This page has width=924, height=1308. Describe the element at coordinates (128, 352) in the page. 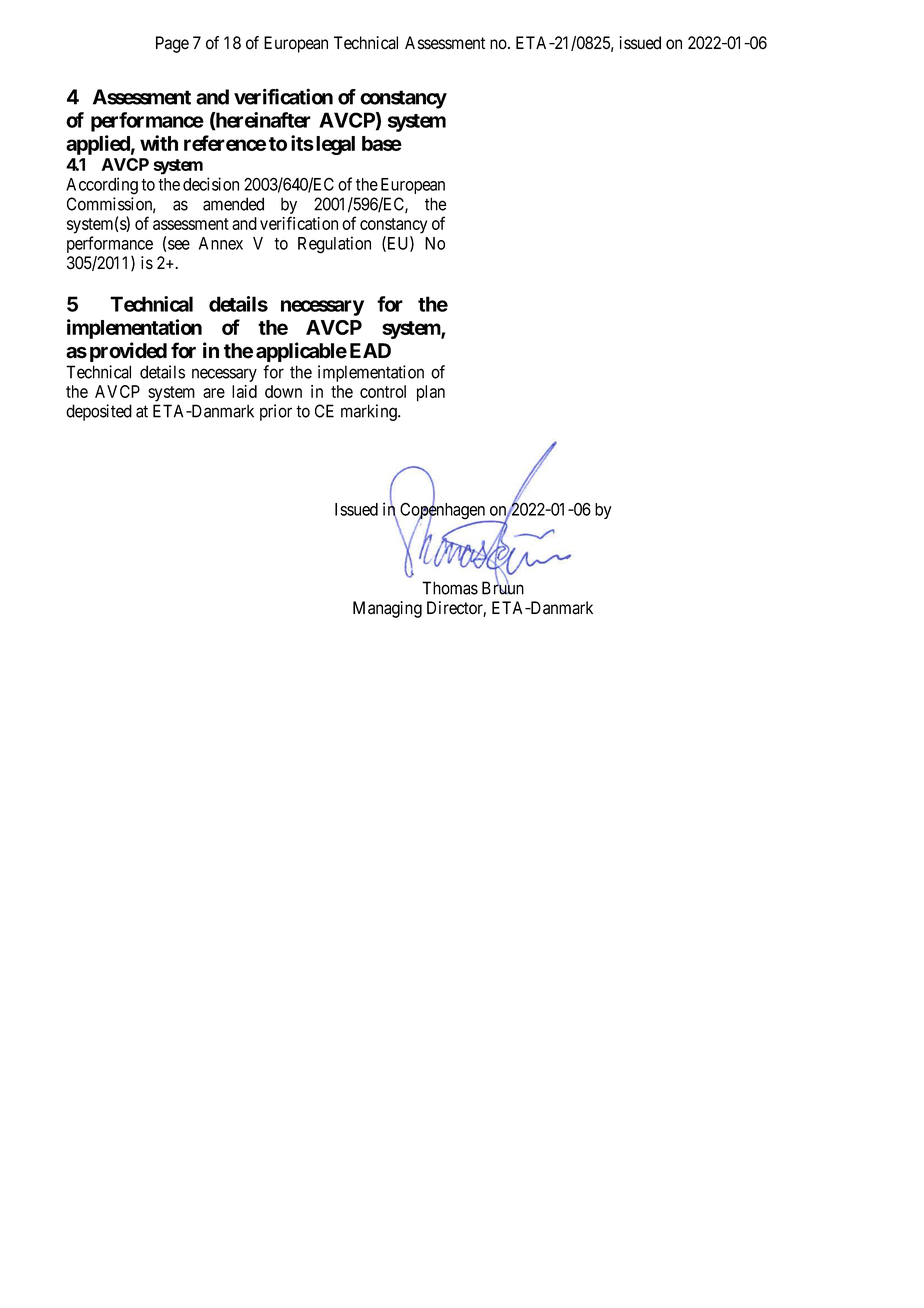

I see `provided` at that location.
